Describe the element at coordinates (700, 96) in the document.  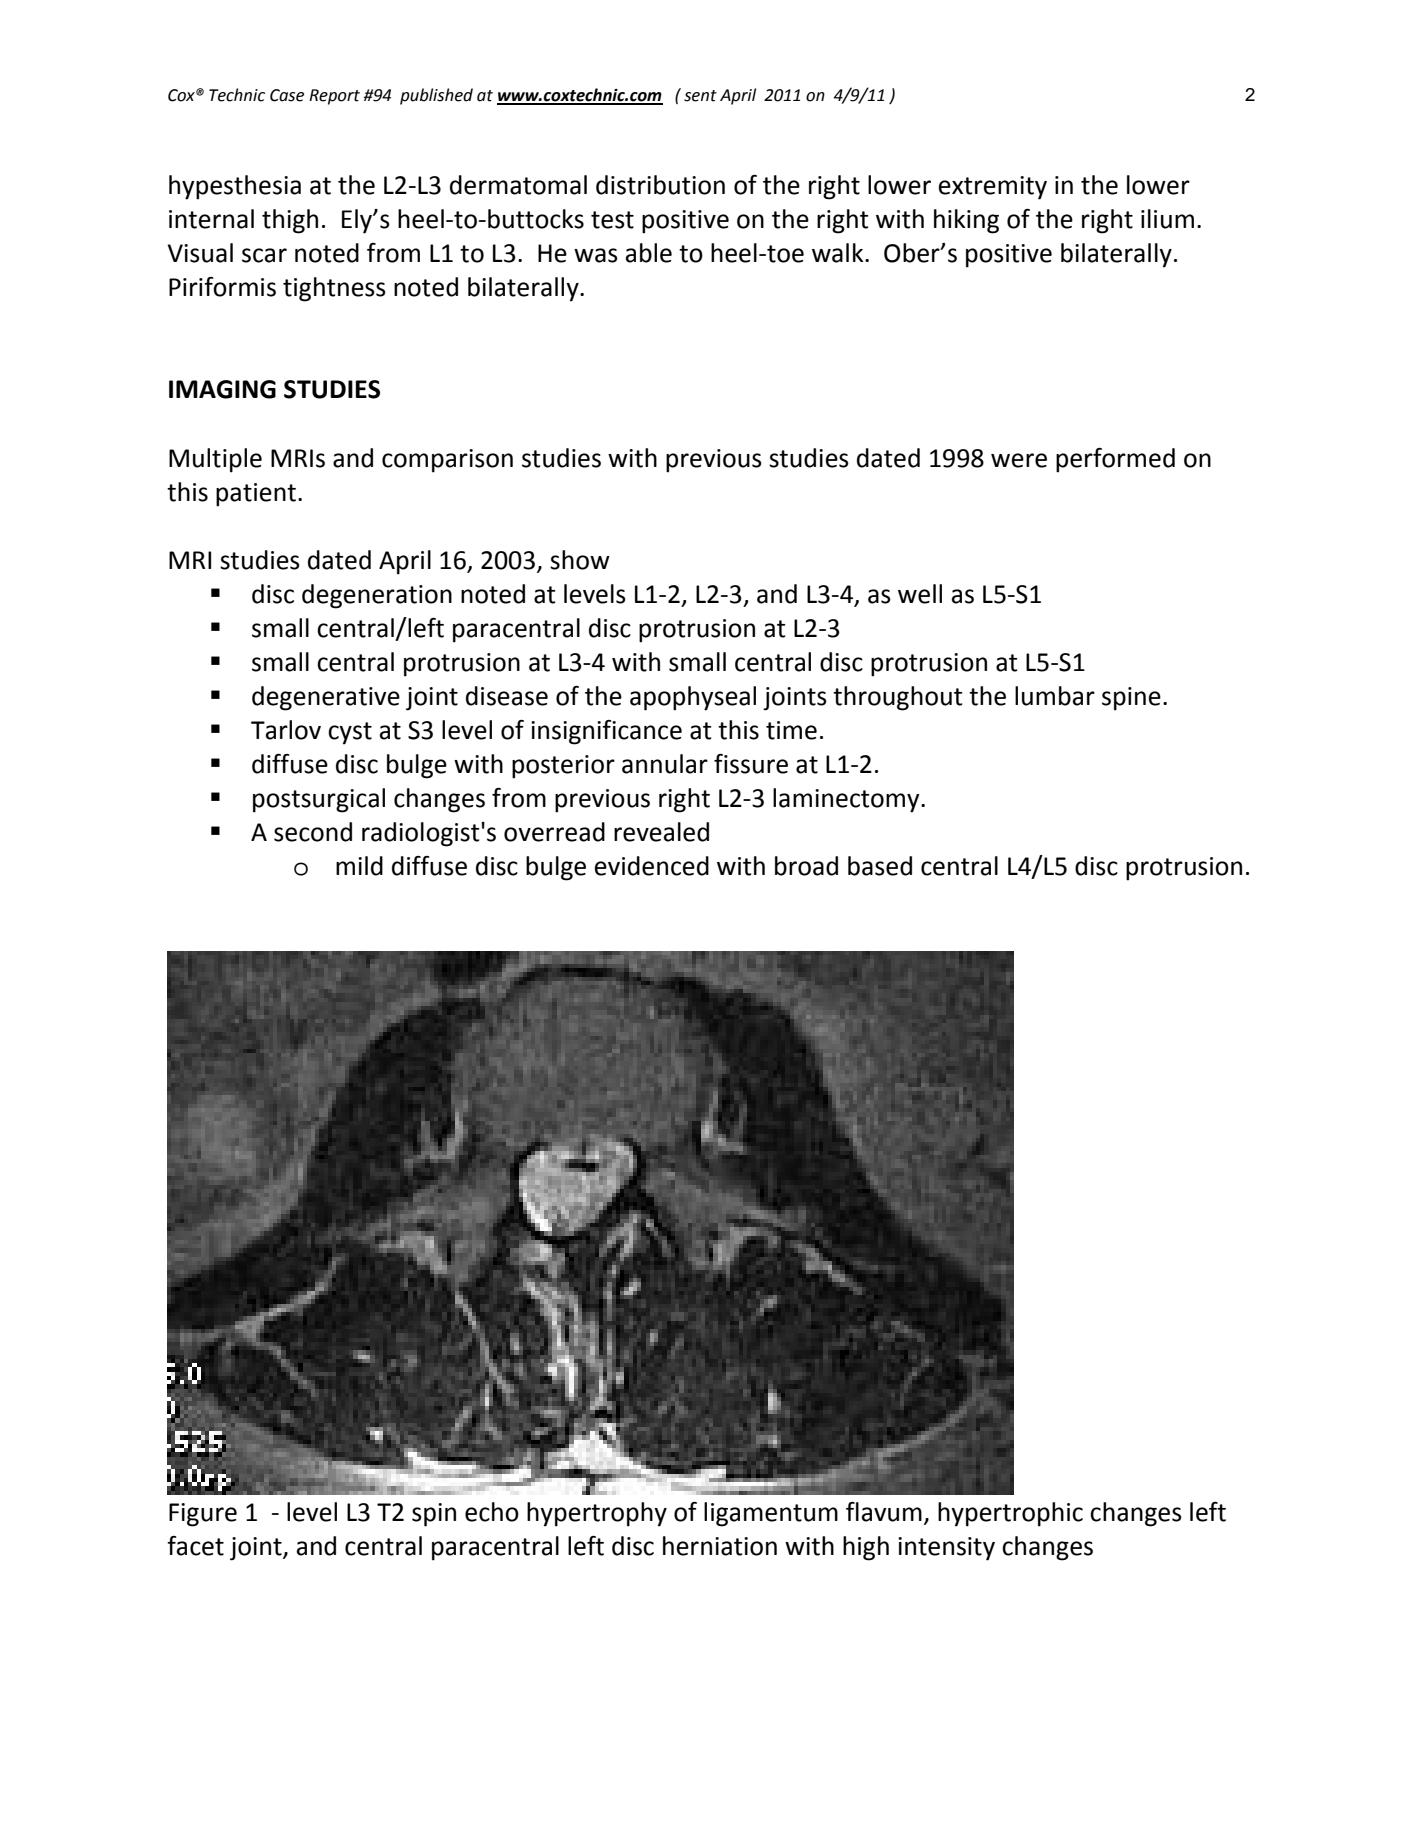
I see `sent` at that location.
